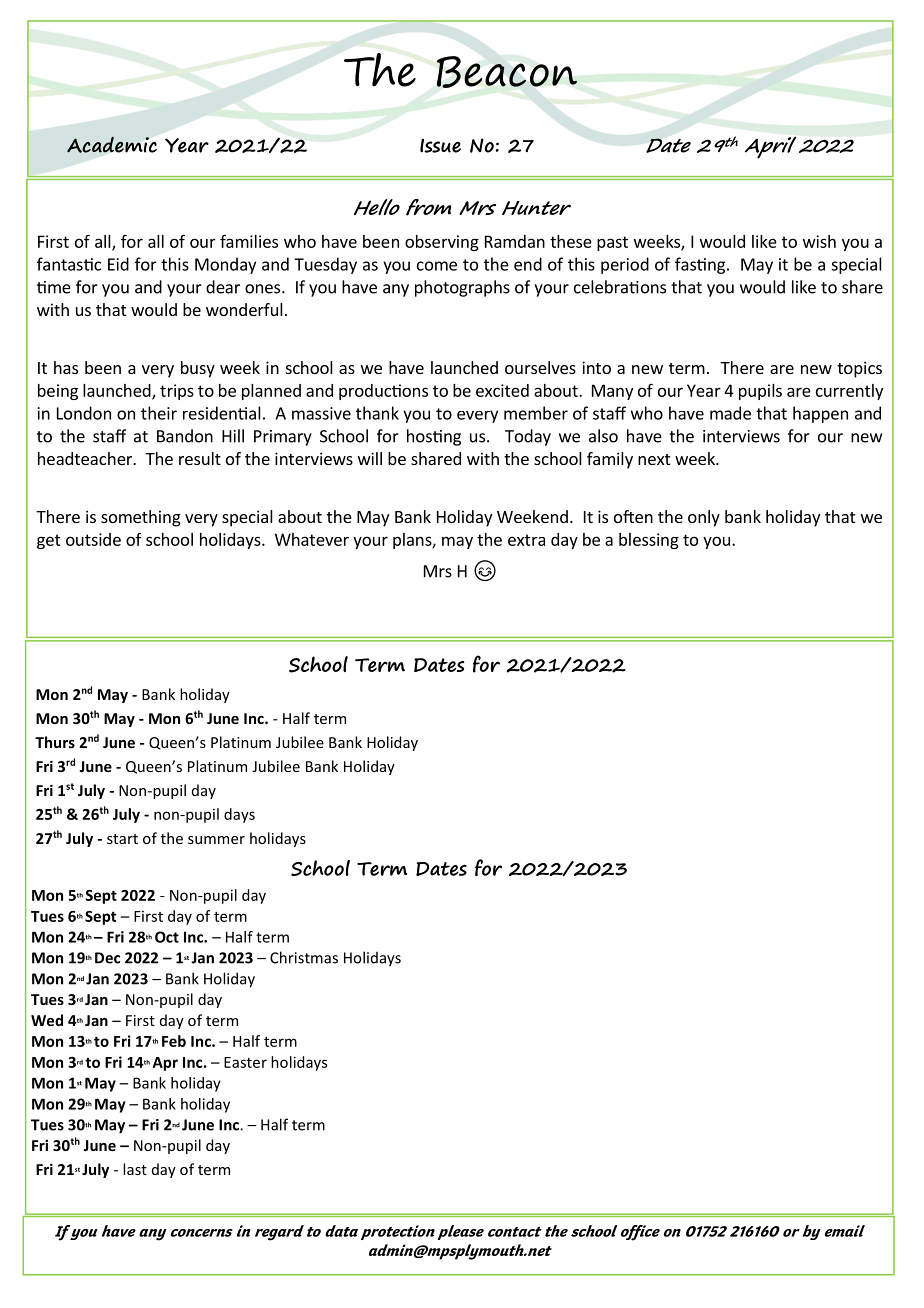 The image size is (924, 1308). I want to click on hosting, so click(434, 437).
